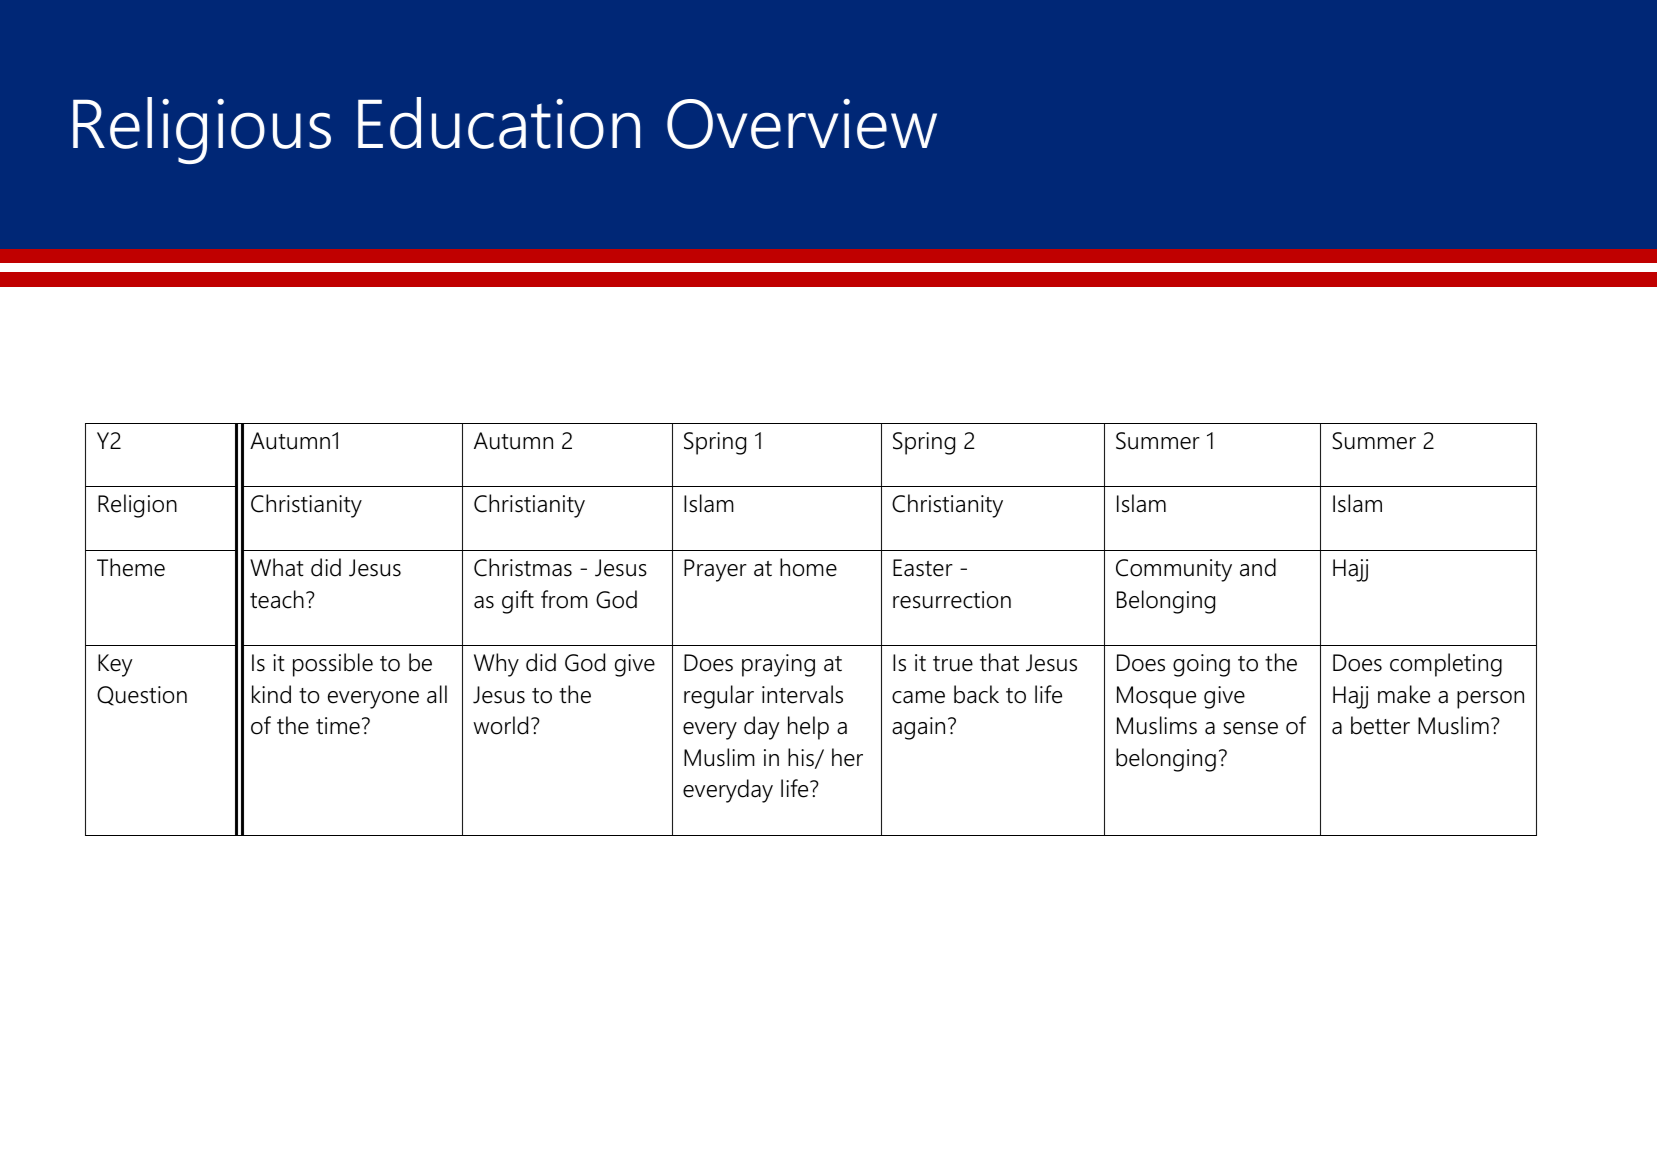 The height and width of the screenshot is (1171, 1657). Describe the element at coordinates (802, 123) in the screenshot. I see `Overview` at that location.
